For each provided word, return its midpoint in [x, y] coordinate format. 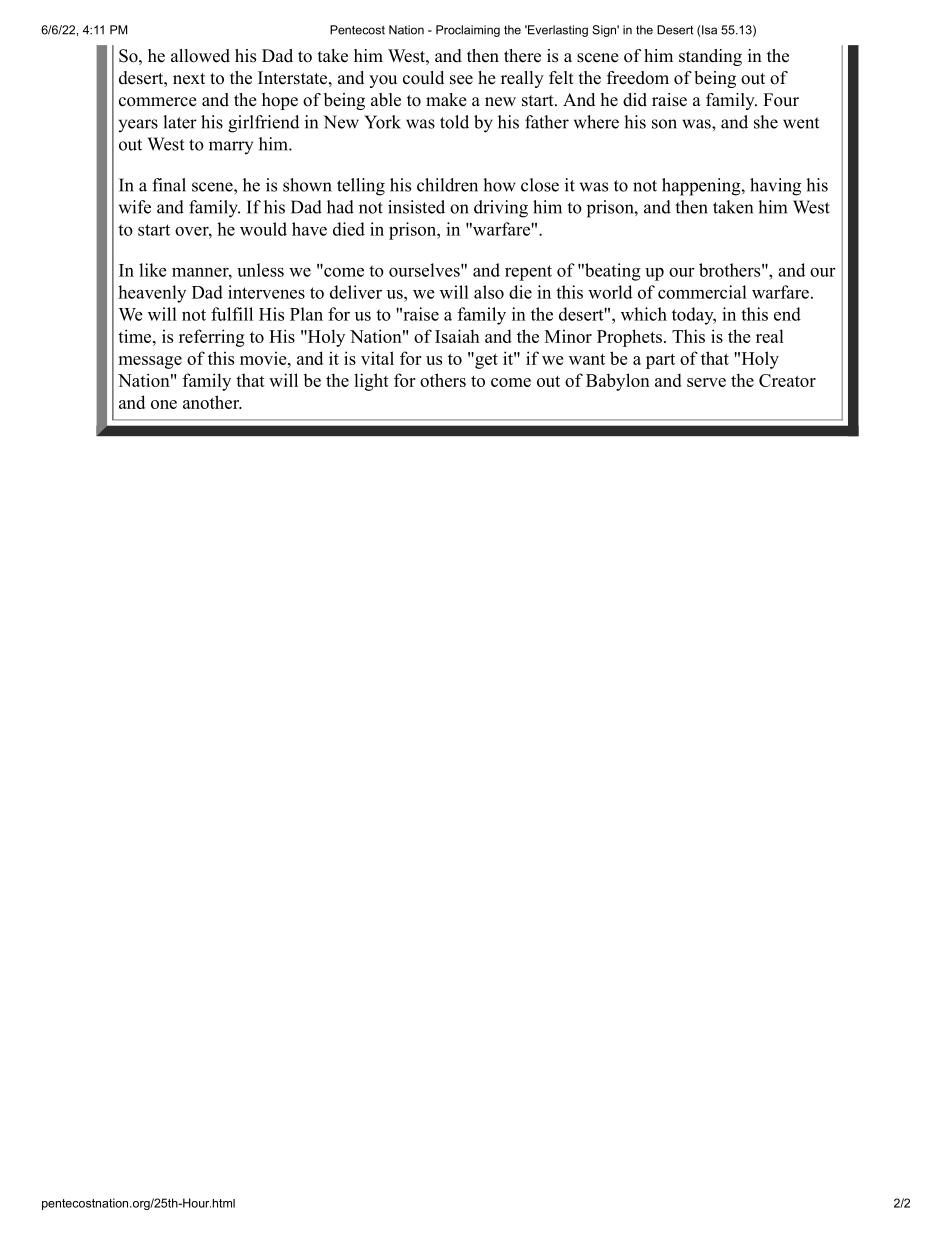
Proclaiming [468, 31]
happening [701, 187]
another [212, 402]
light [371, 382]
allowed [200, 56]
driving [501, 209]
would [263, 229]
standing [710, 57]
